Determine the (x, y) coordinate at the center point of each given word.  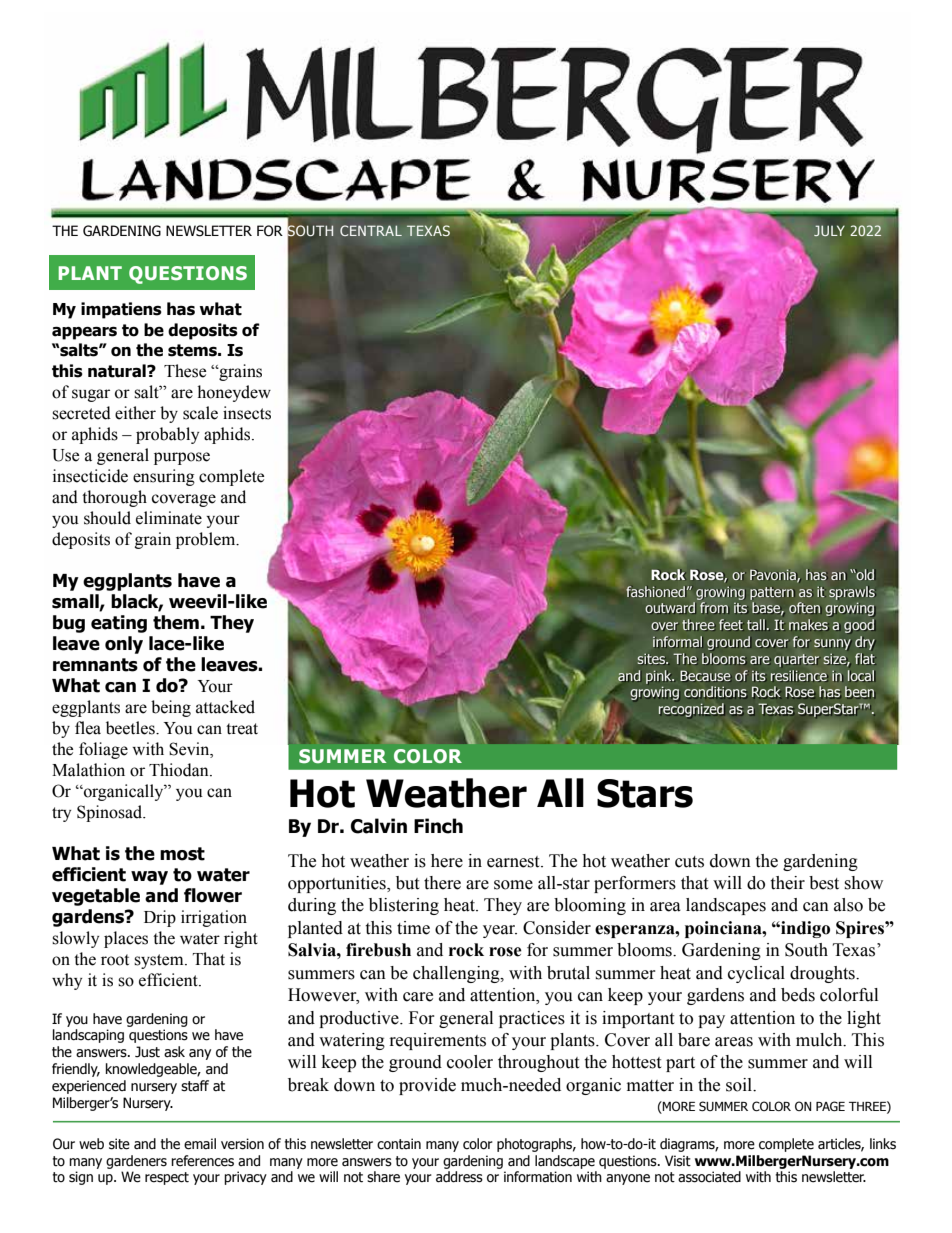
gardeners (136, 1162)
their (787, 883)
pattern (772, 593)
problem (207, 540)
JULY (829, 231)
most (182, 854)
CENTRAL (371, 230)
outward (670, 608)
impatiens (121, 310)
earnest (514, 862)
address (459, 1177)
